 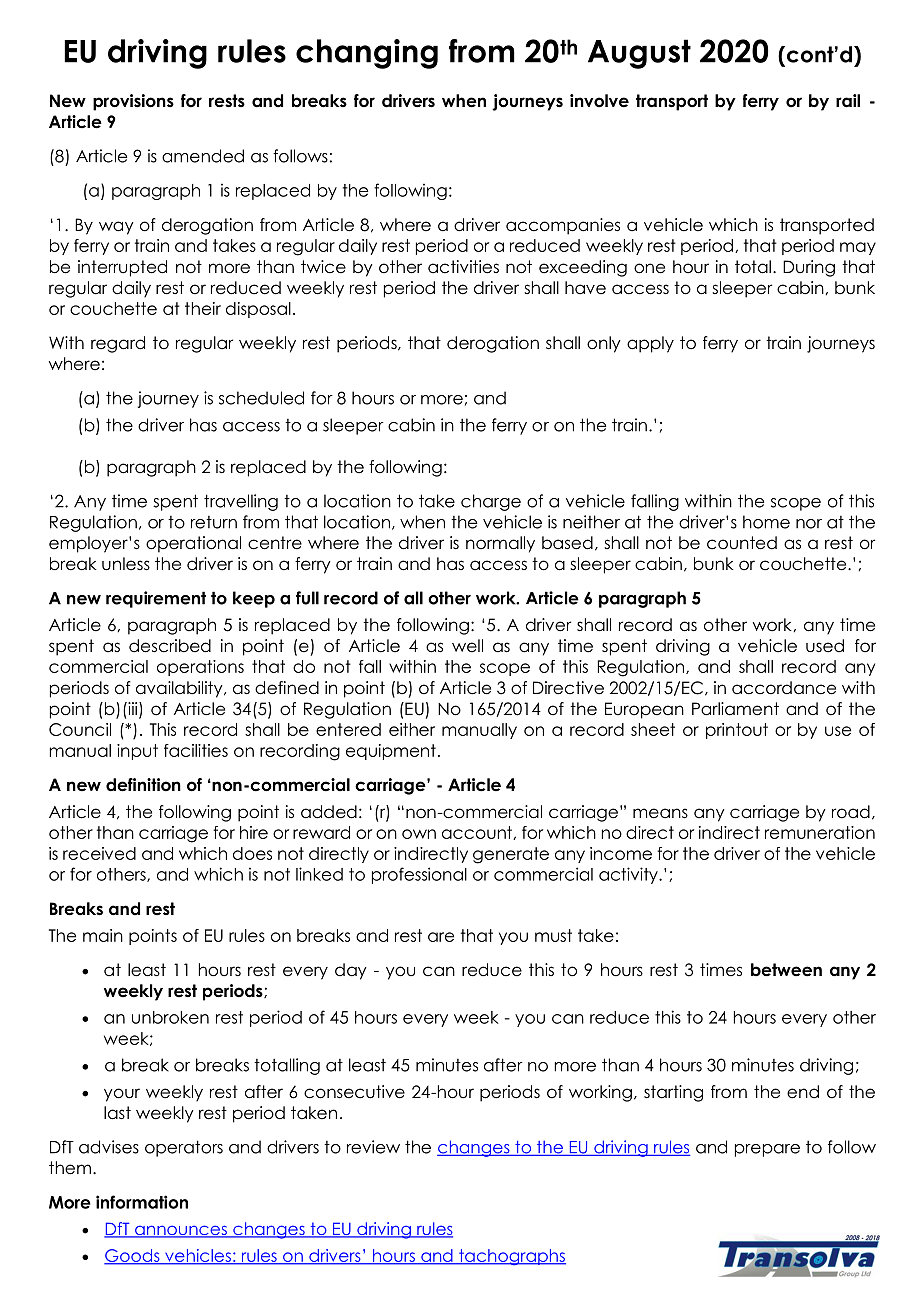 I want to click on rail, so click(x=848, y=101).
